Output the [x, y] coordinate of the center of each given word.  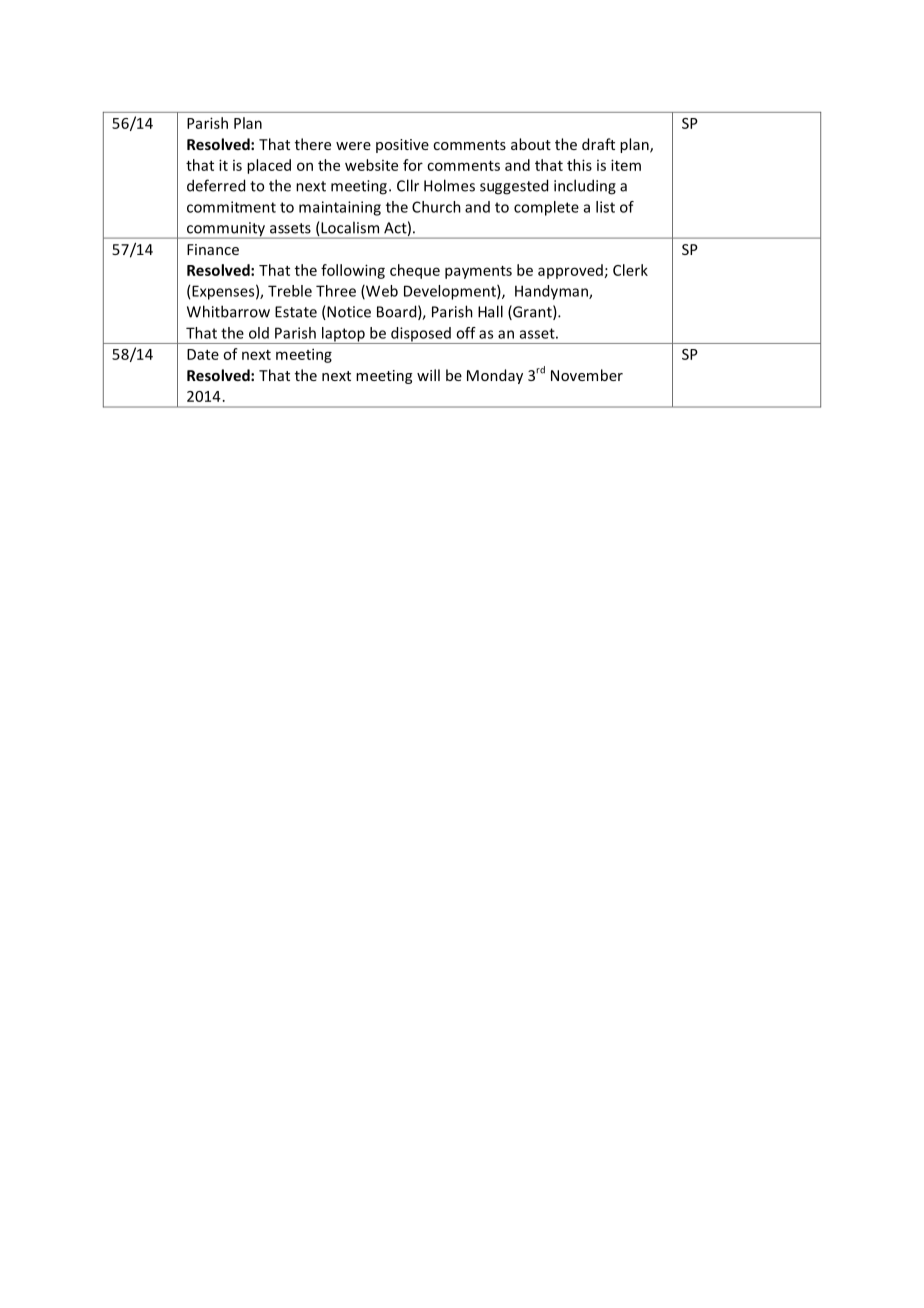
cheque [415, 271]
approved [570, 271]
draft [598, 144]
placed [269, 166]
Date [203, 354]
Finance [213, 249]
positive [402, 146]
